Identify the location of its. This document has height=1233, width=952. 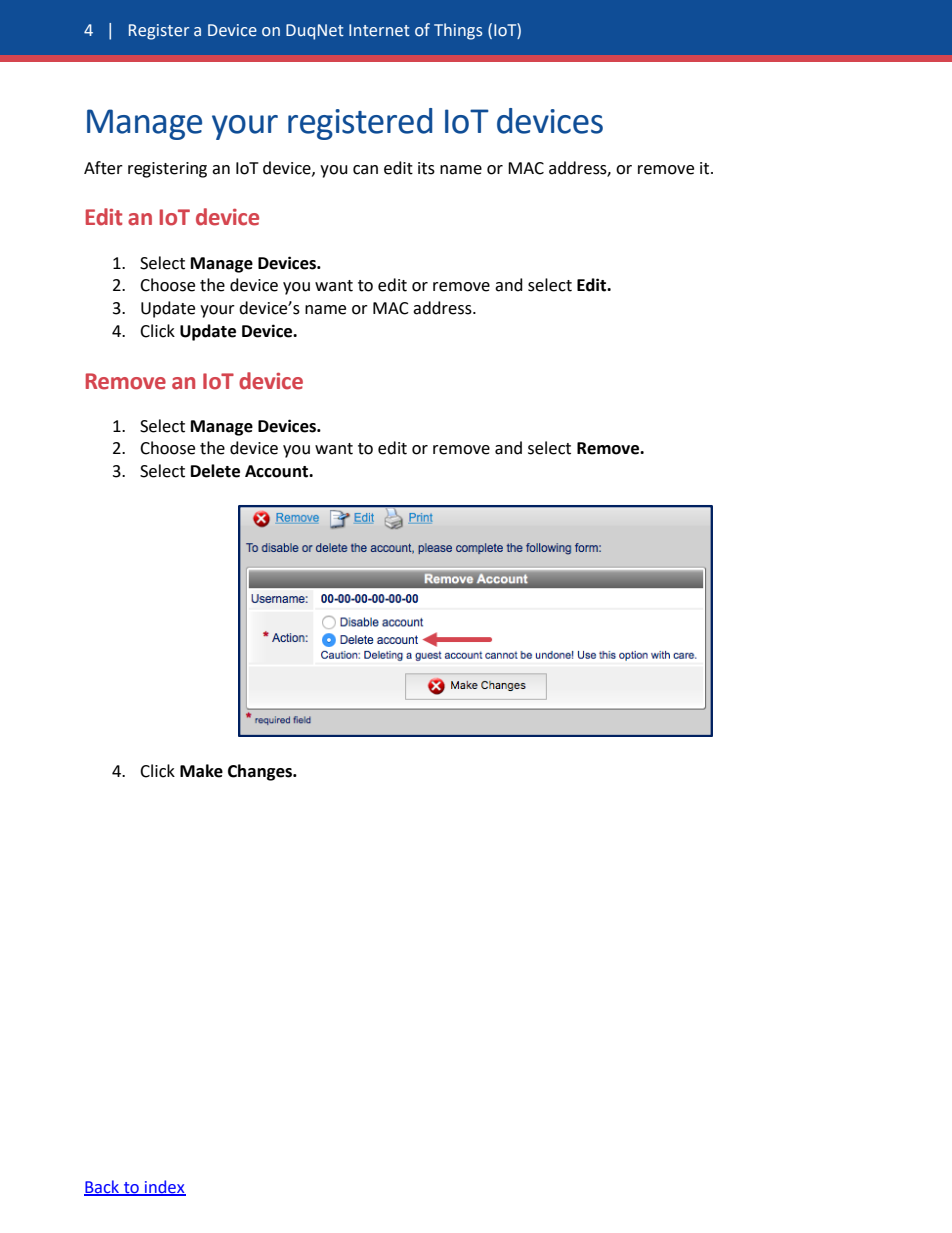
(426, 168).
